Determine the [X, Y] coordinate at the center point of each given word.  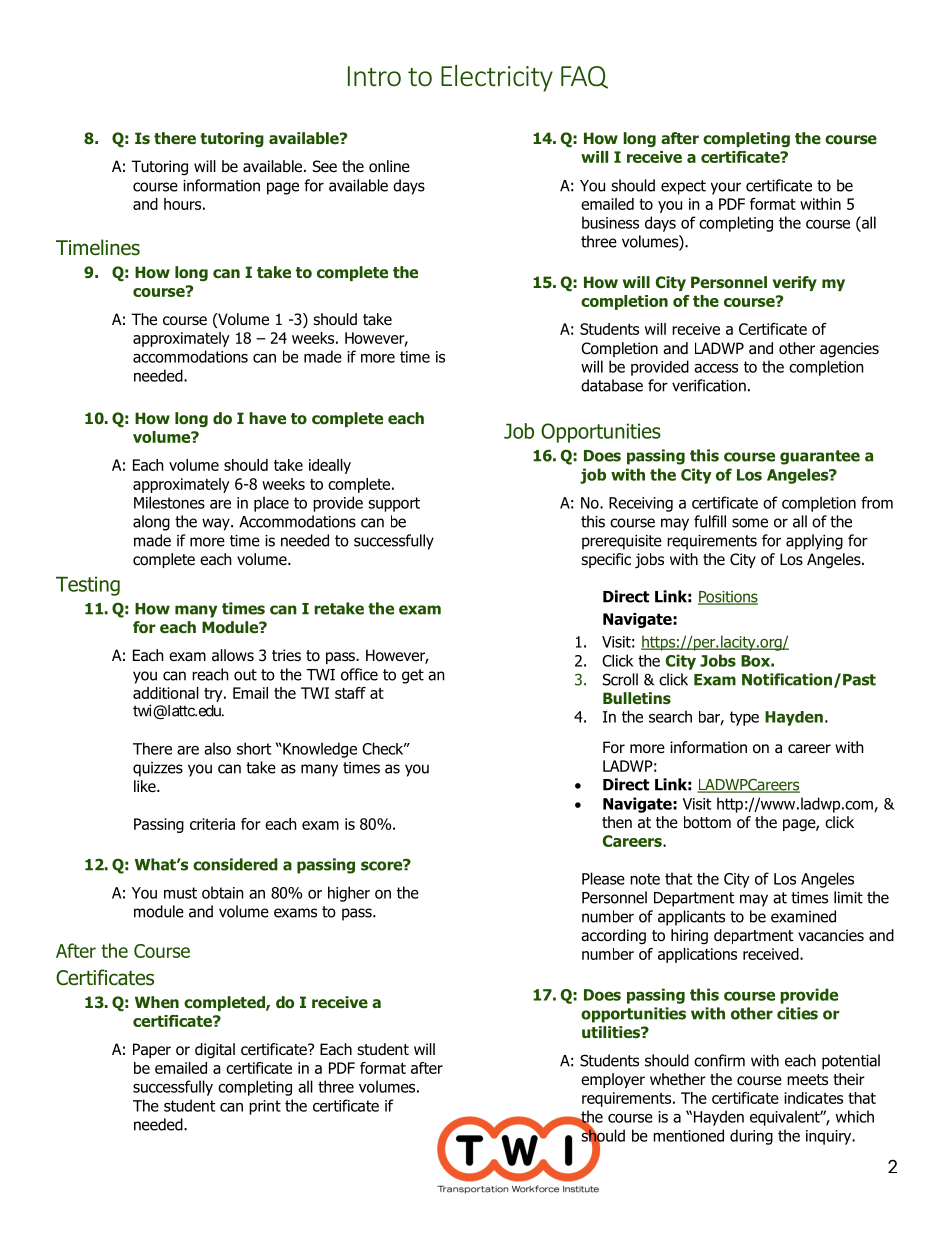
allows [233, 655]
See [325, 166]
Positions [728, 598]
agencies [849, 350]
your [726, 188]
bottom [707, 822]
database [612, 385]
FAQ [584, 77]
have [267, 418]
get [413, 676]
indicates [813, 1098]
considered [235, 864]
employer [613, 1080]
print [265, 1107]
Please [603, 878]
